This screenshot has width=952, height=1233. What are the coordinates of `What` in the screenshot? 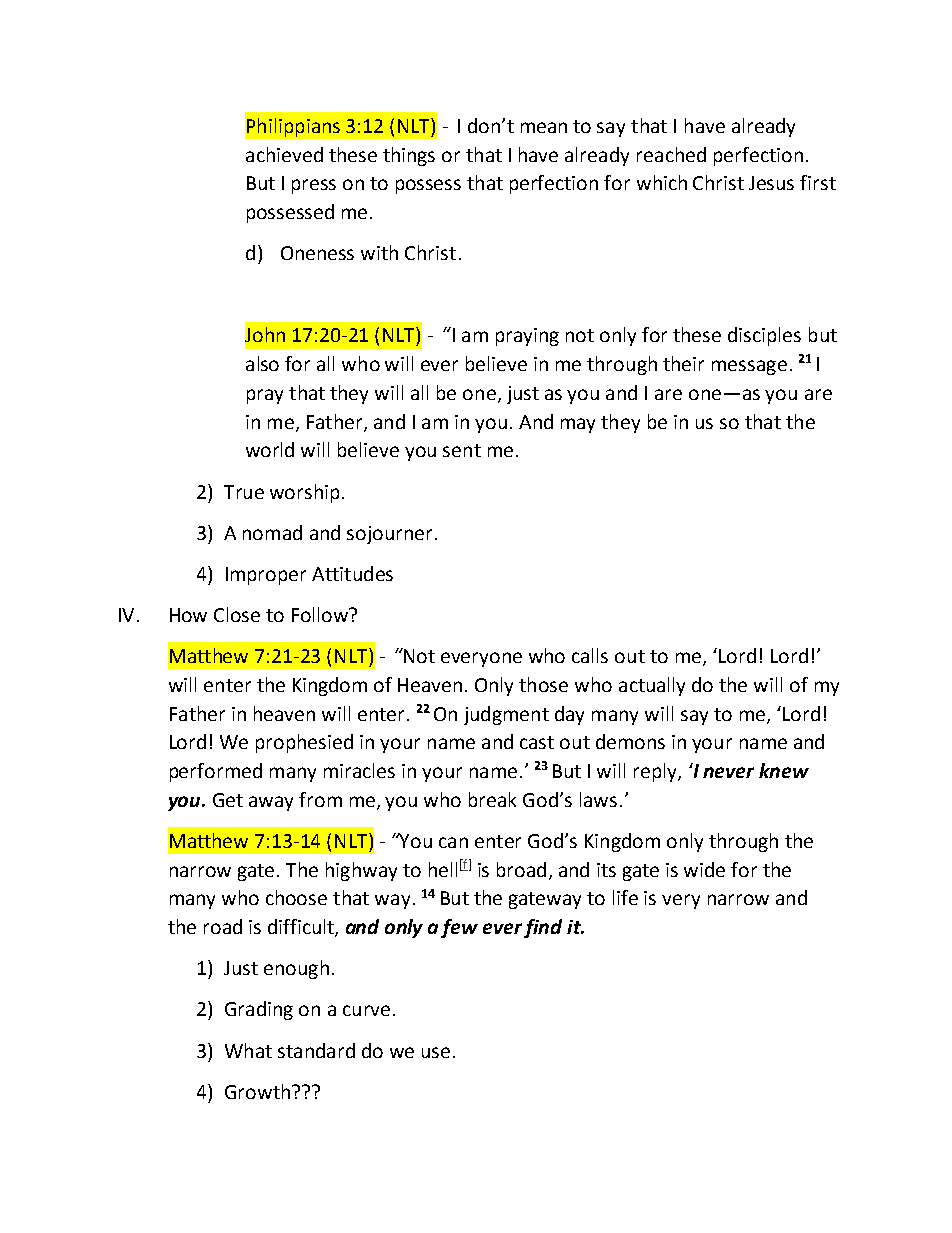 It's located at (248, 1050).
